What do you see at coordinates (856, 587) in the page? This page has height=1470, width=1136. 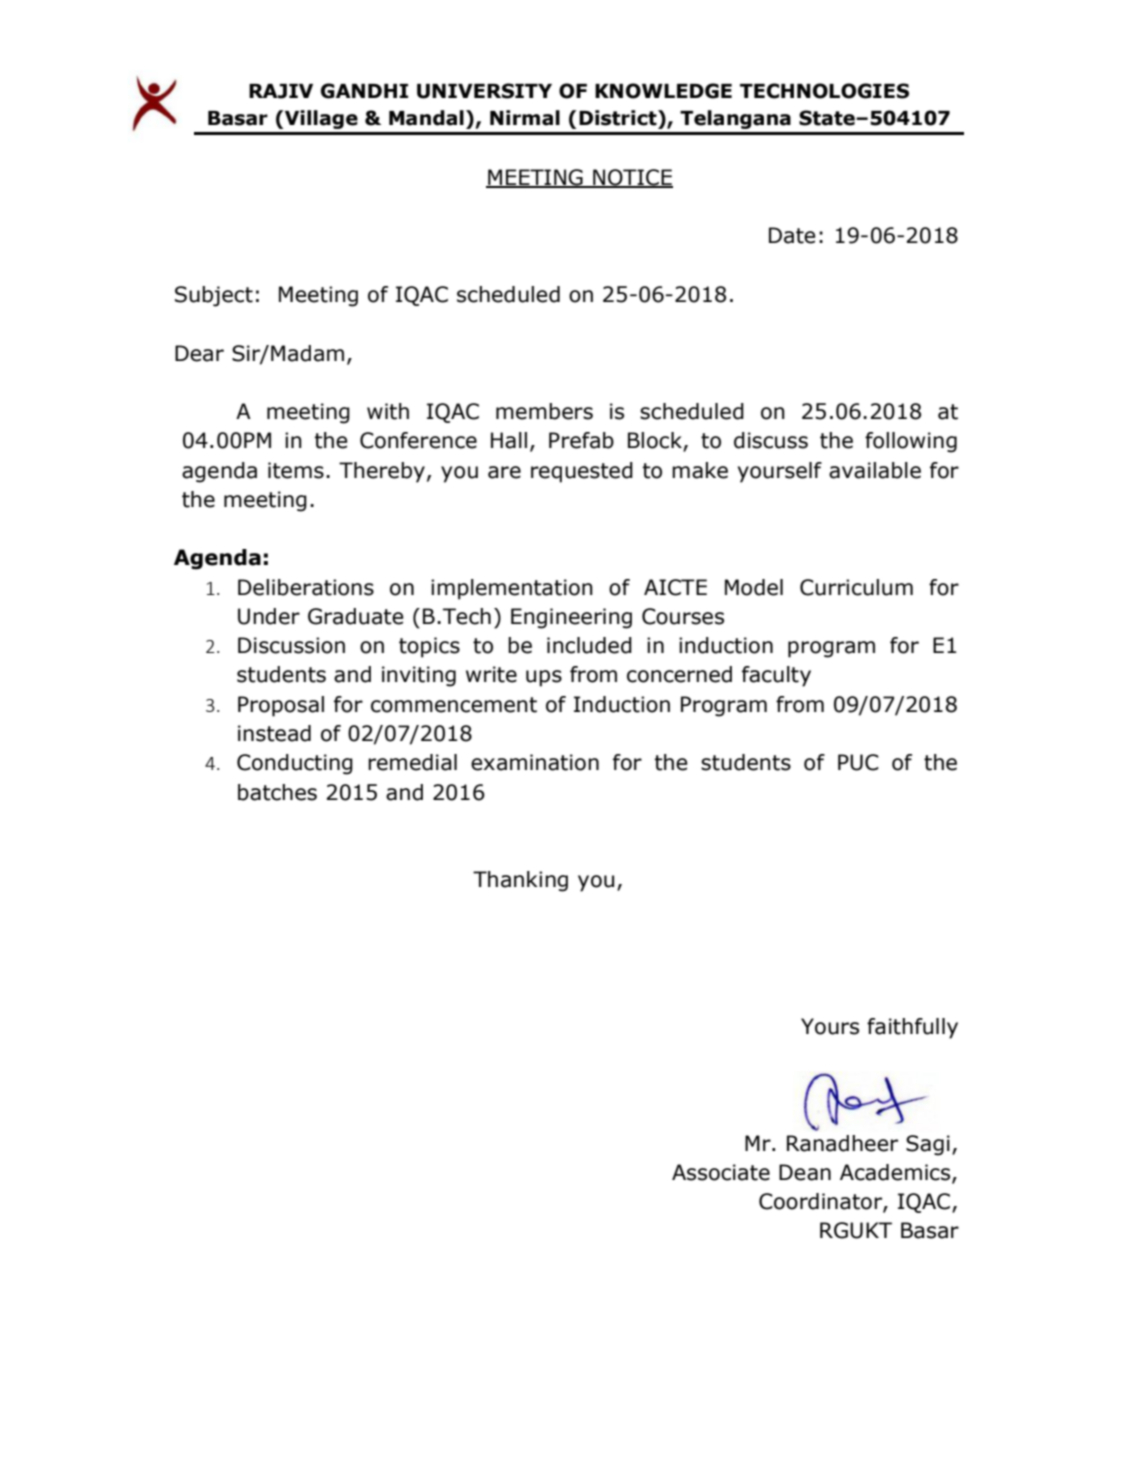 I see `Curriculum` at bounding box center [856, 587].
